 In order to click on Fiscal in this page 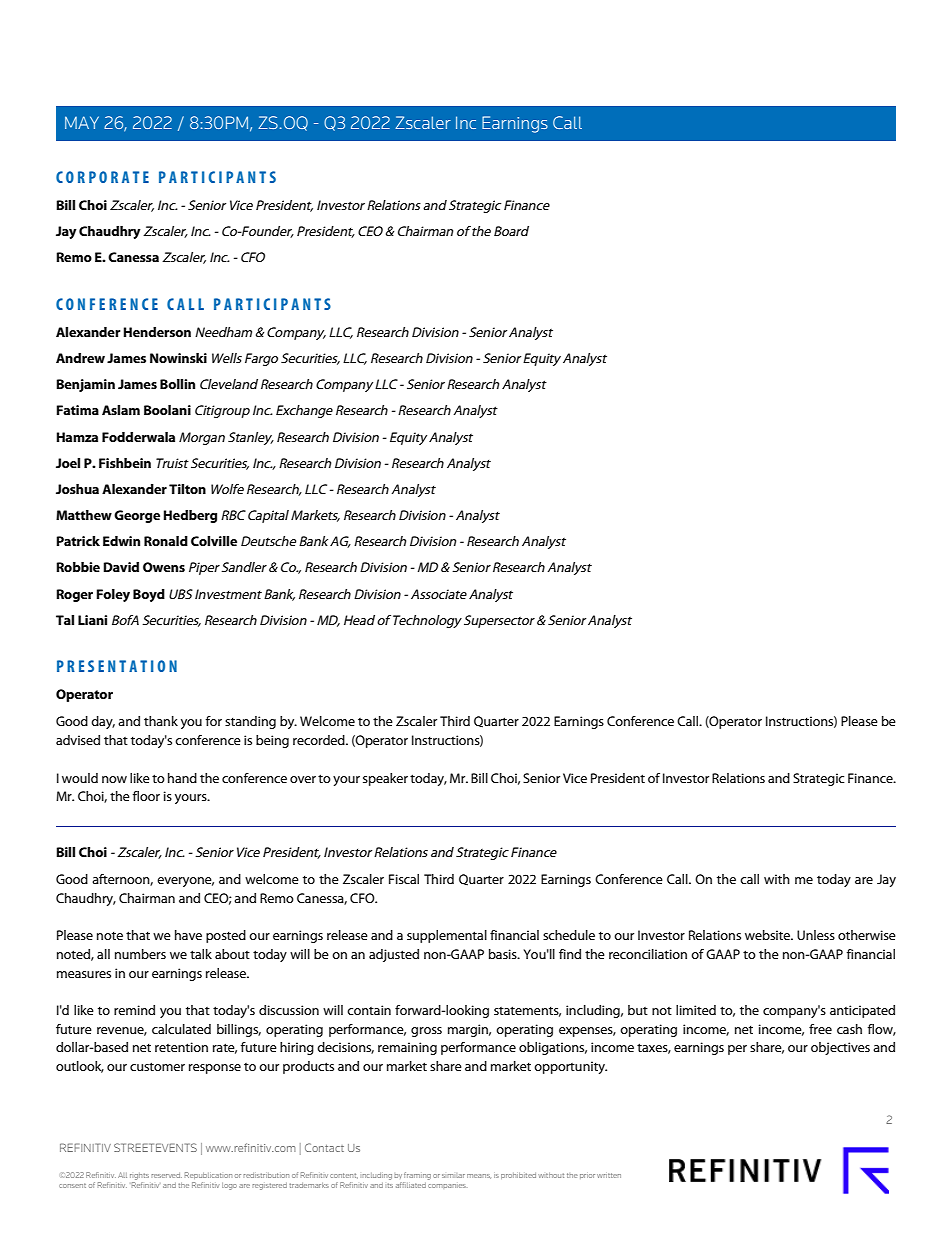, I will do `click(404, 879)`.
